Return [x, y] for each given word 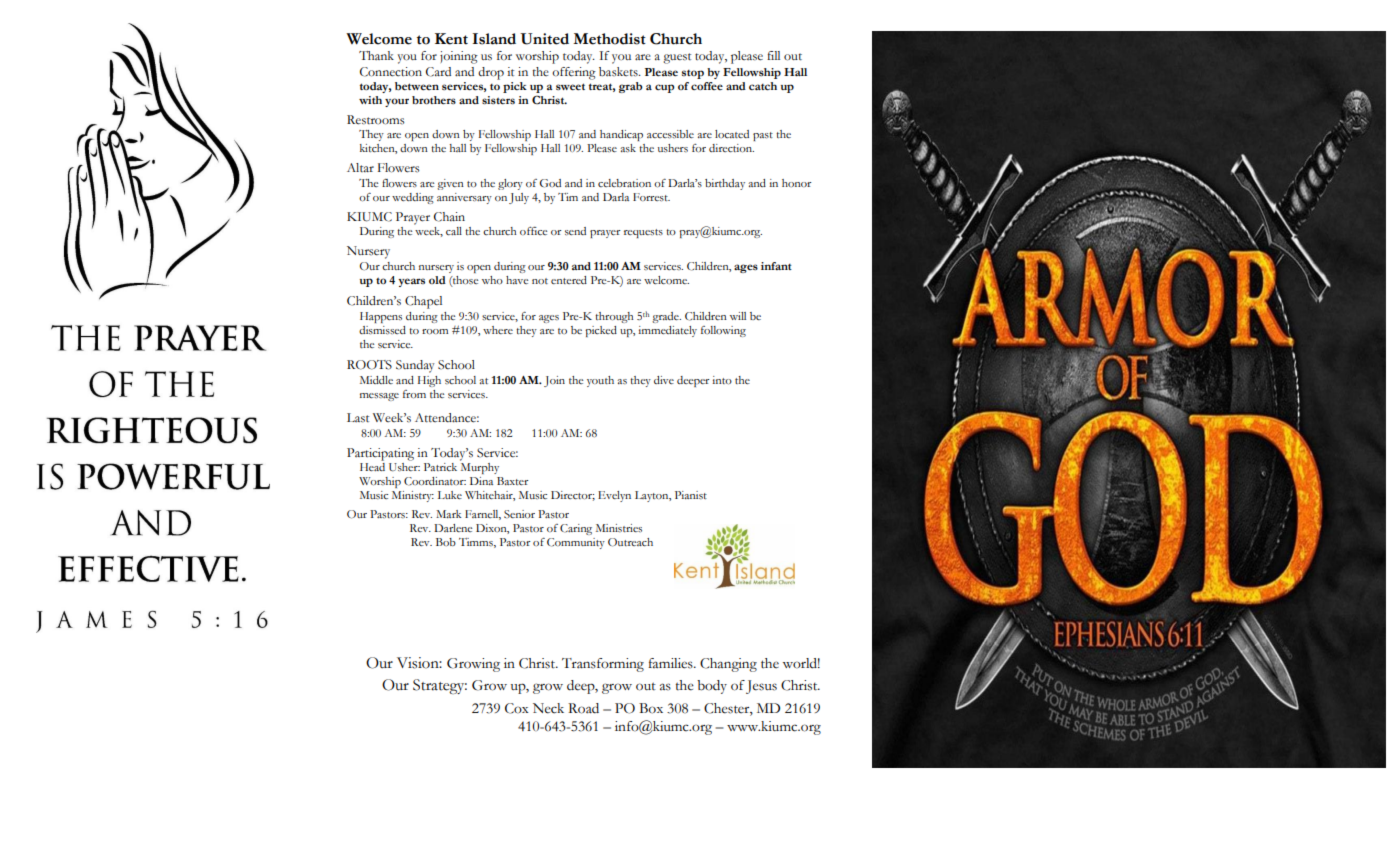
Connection [391, 72]
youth [600, 381]
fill [773, 55]
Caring [576, 529]
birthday [725, 184]
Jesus [761, 687]
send [575, 231]
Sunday [415, 366]
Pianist [691, 495]
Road [583, 708]
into [722, 380]
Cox [517, 708]
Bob [446, 542]
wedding [413, 198]
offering [574, 73]
